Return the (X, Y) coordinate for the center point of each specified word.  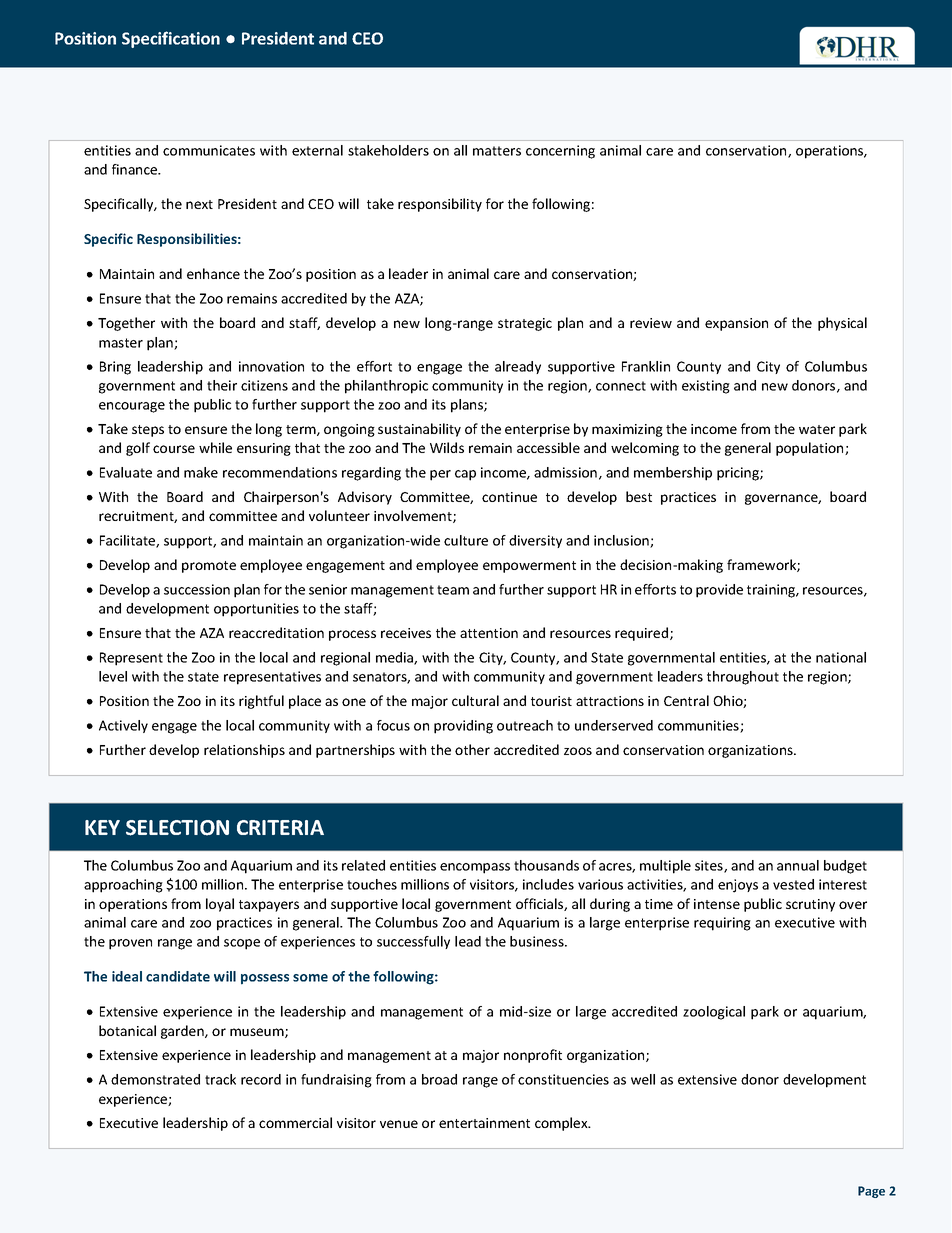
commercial (295, 1122)
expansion (736, 324)
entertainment (484, 1123)
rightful (261, 702)
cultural (475, 700)
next (199, 204)
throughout (743, 678)
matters (497, 151)
